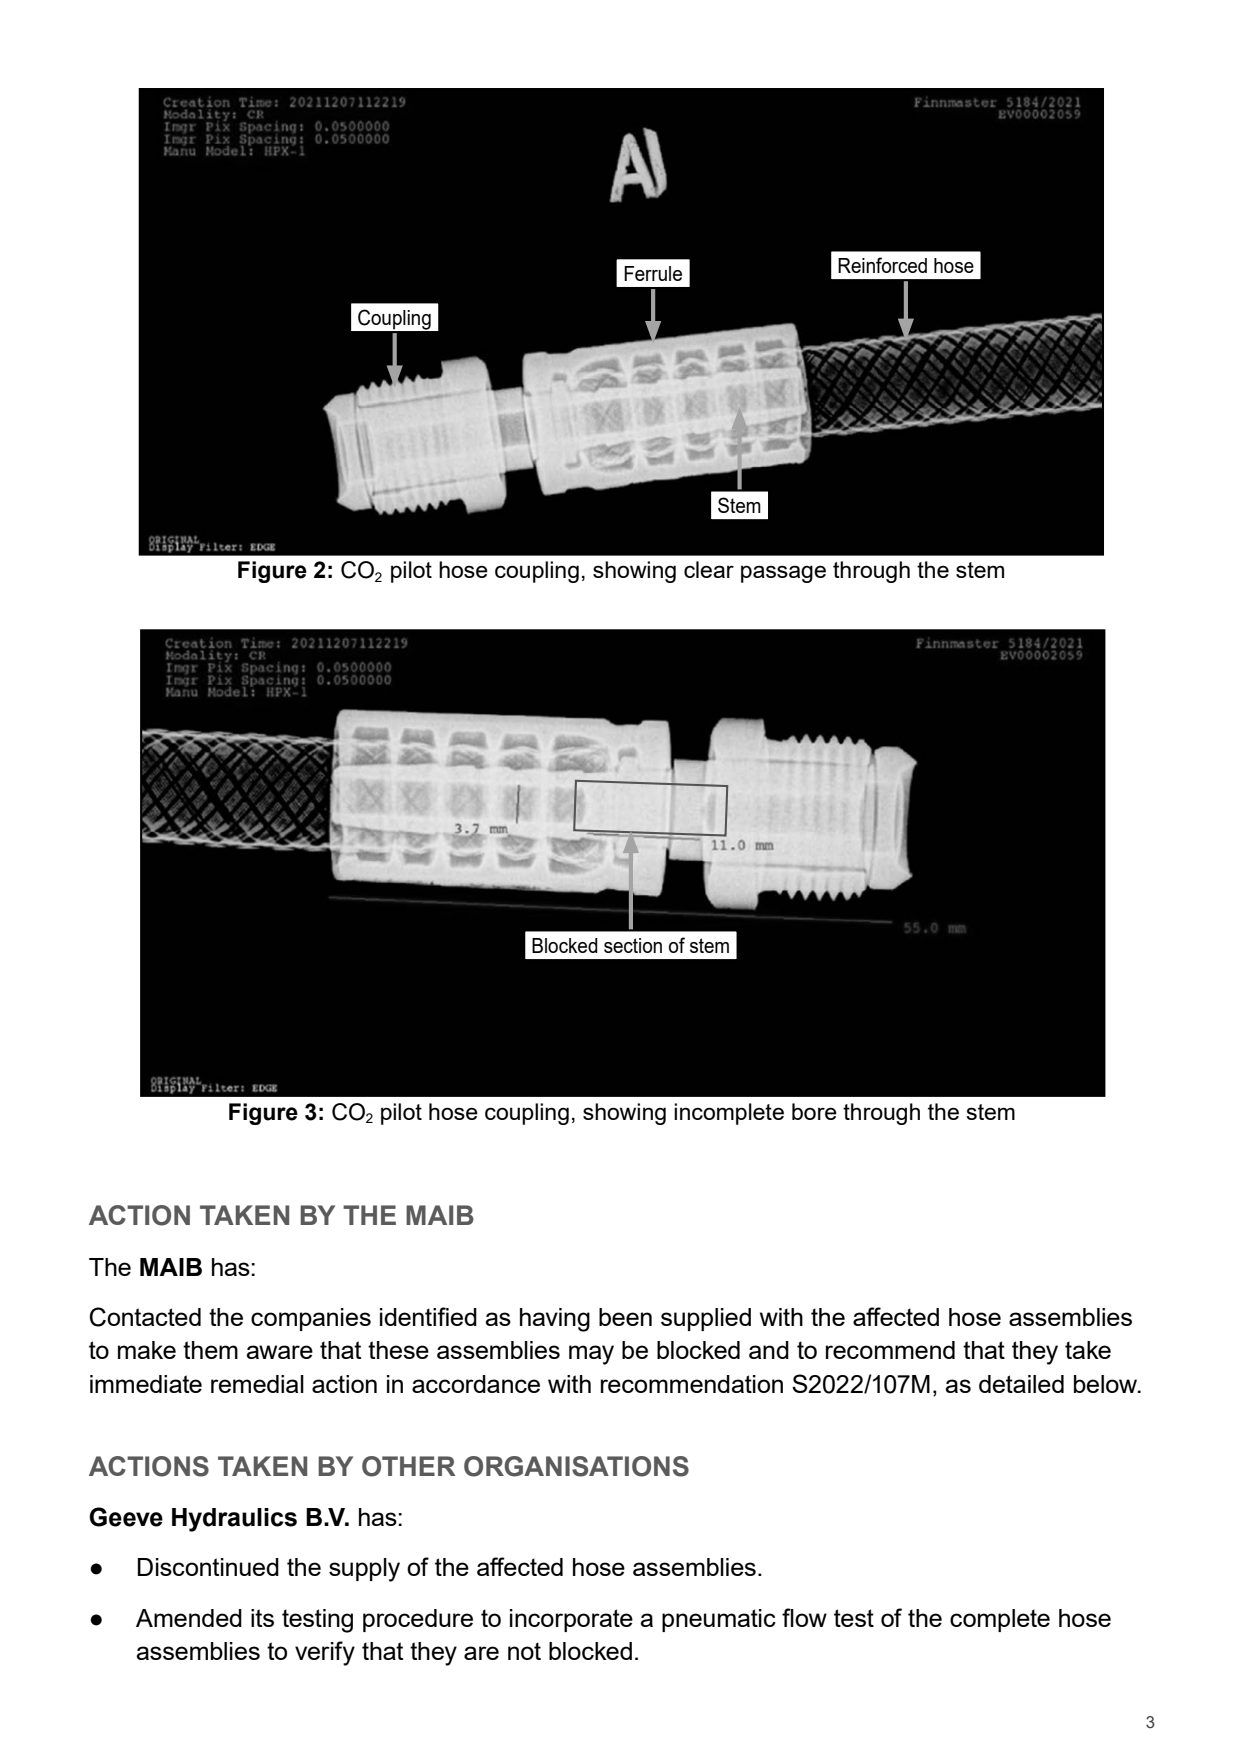 The image size is (1244, 1759). Describe the element at coordinates (591, 1355) in the page. I see `may` at that location.
